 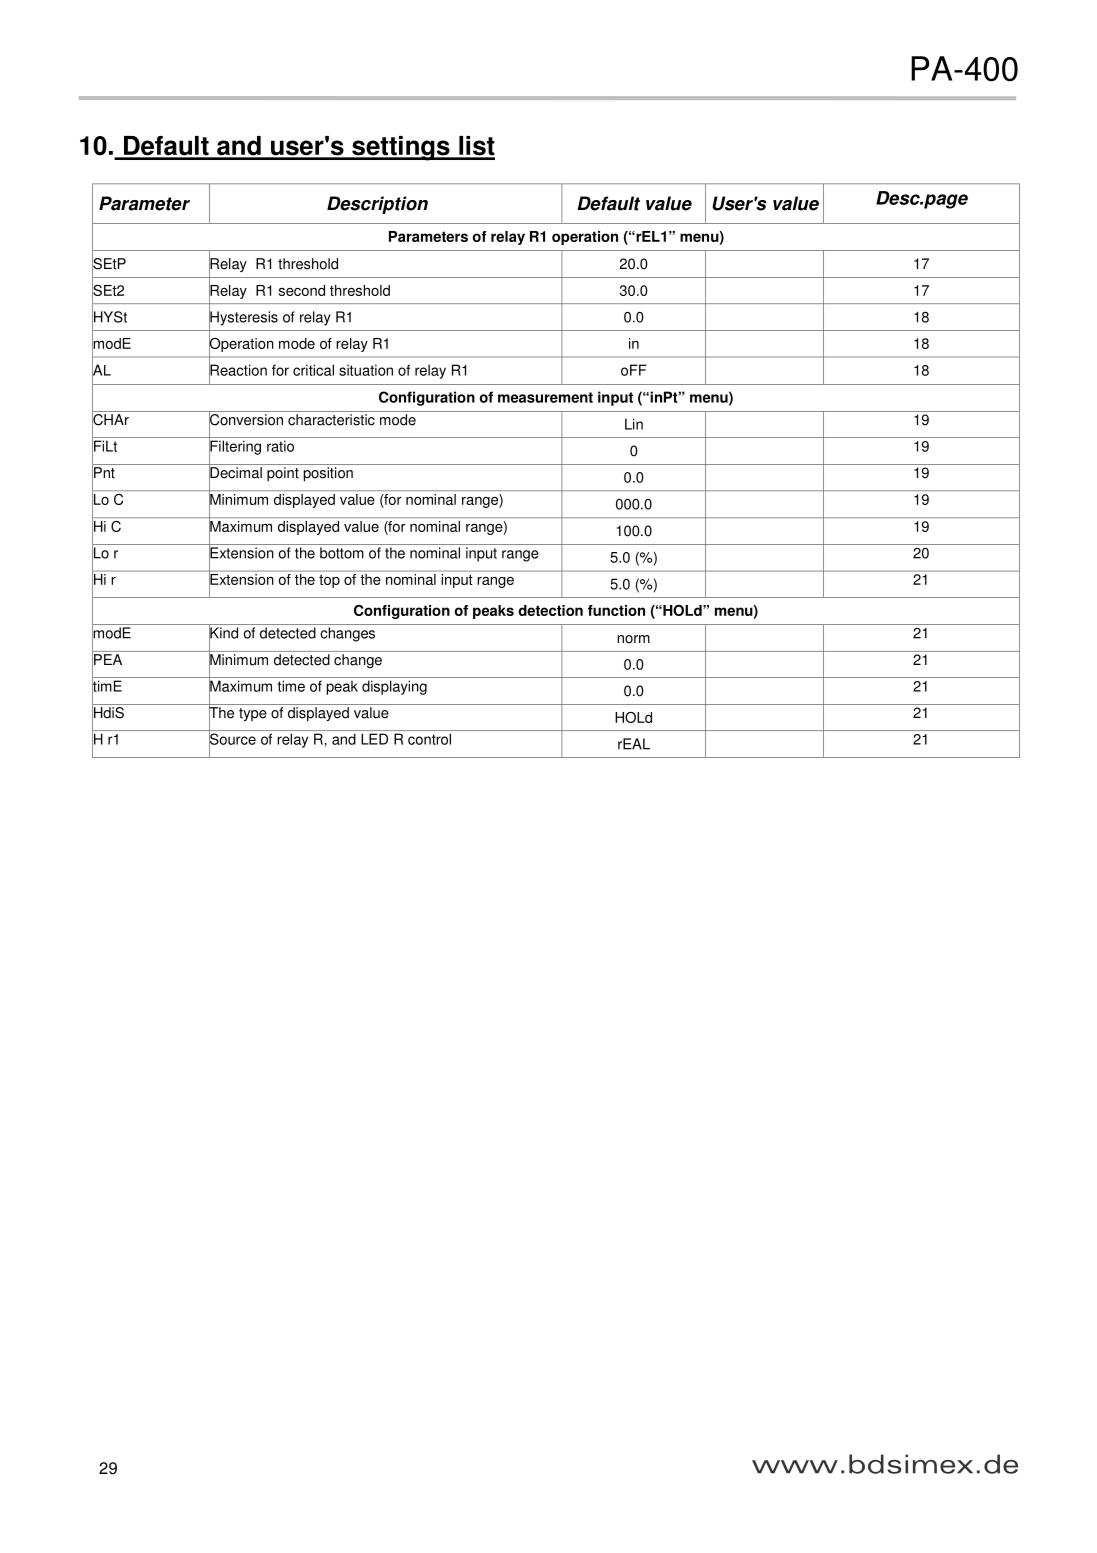 What do you see at coordinates (401, 148) in the document?
I see `settings` at bounding box center [401, 148].
